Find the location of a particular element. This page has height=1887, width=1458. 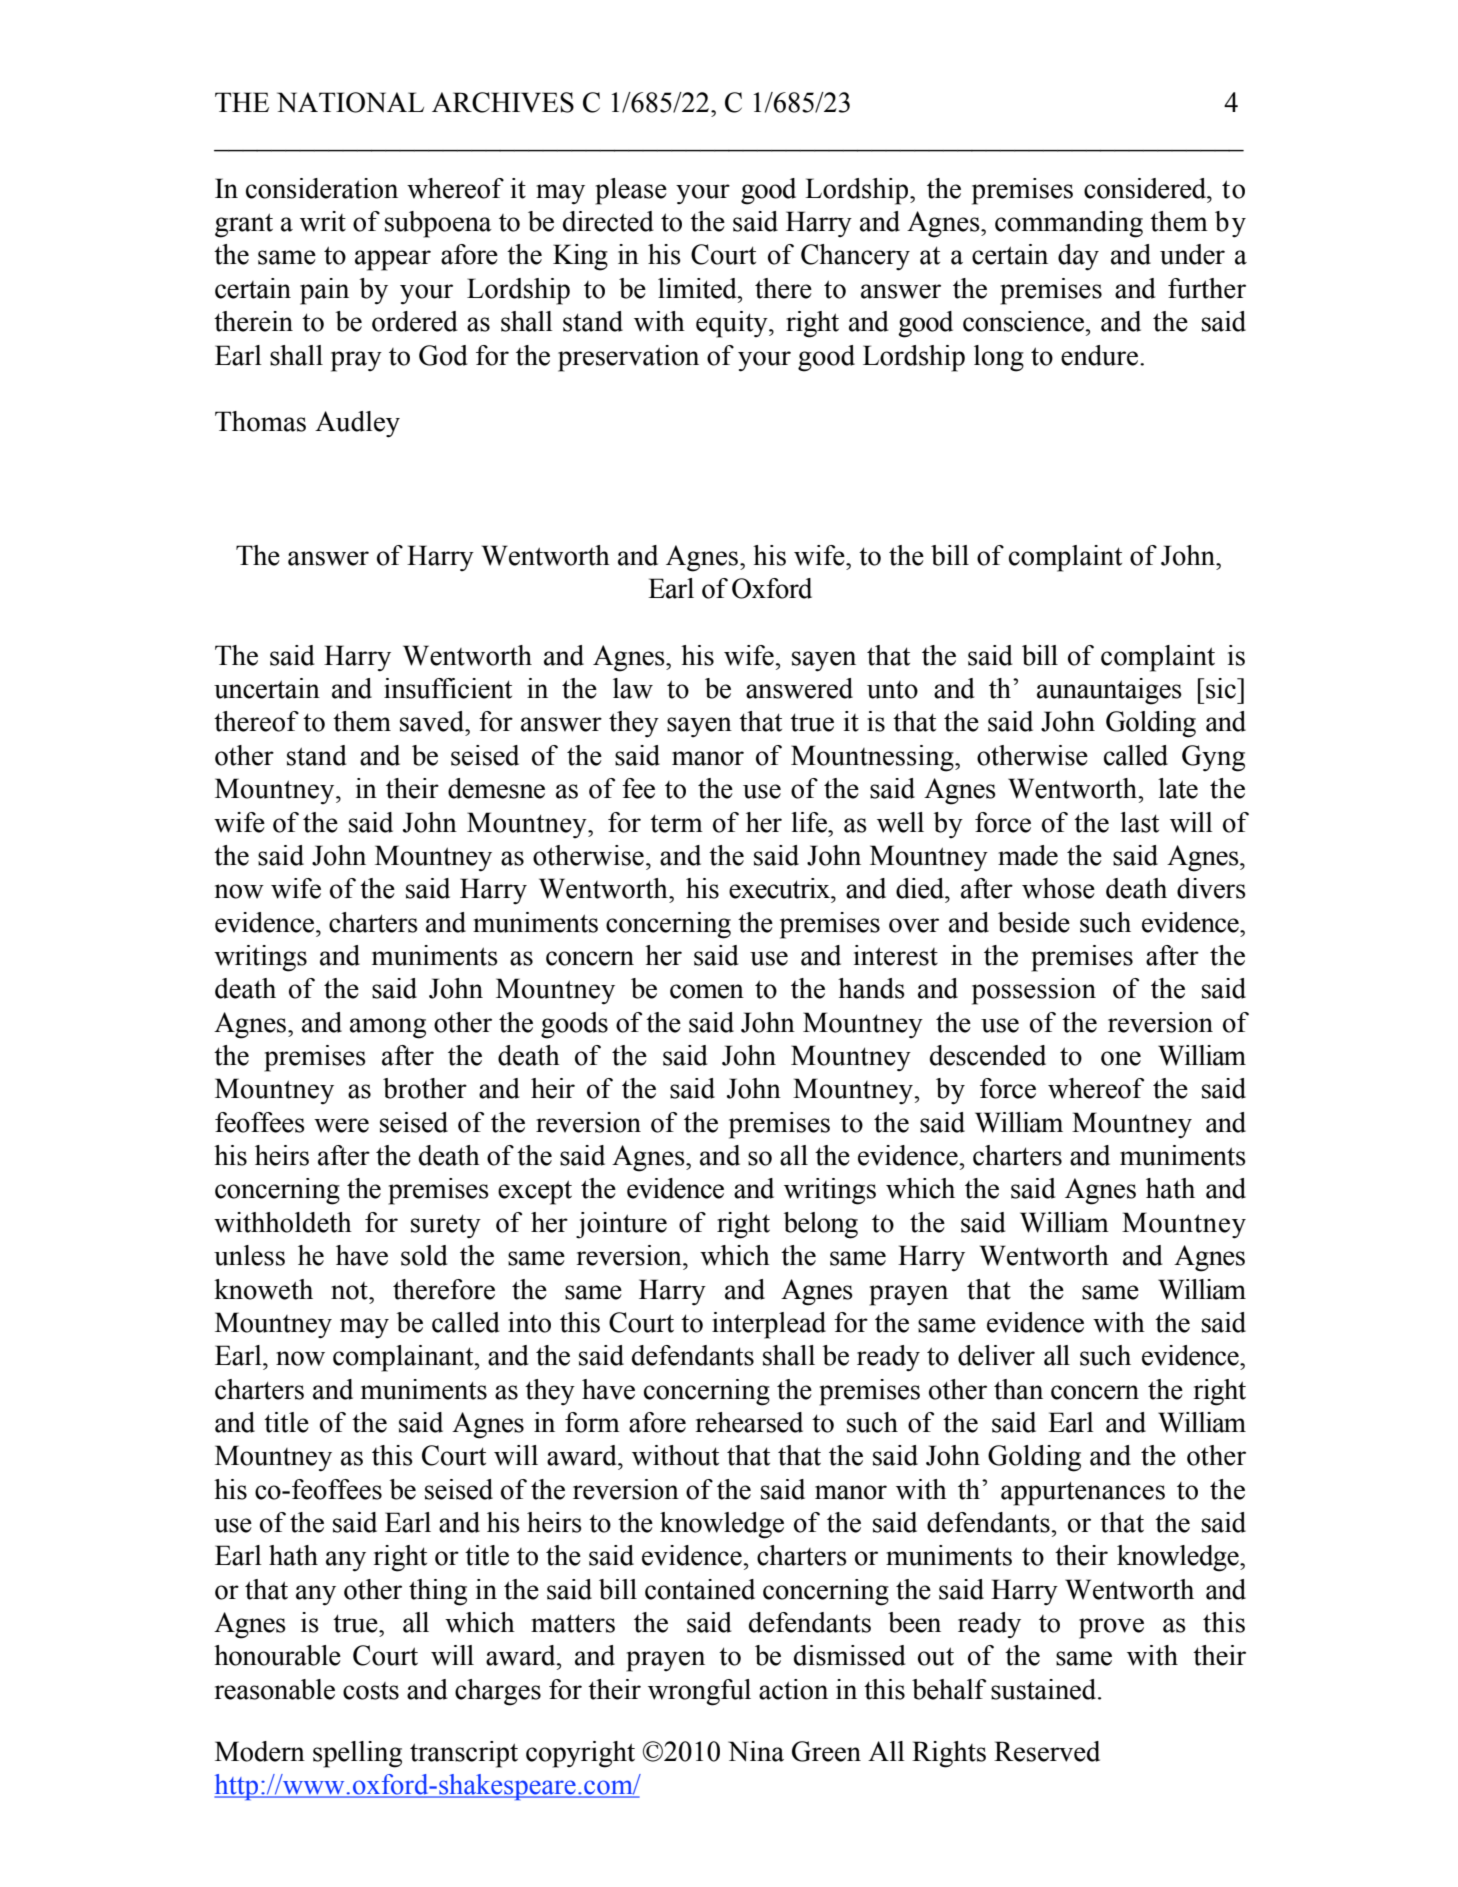

preservation is located at coordinates (628, 358).
